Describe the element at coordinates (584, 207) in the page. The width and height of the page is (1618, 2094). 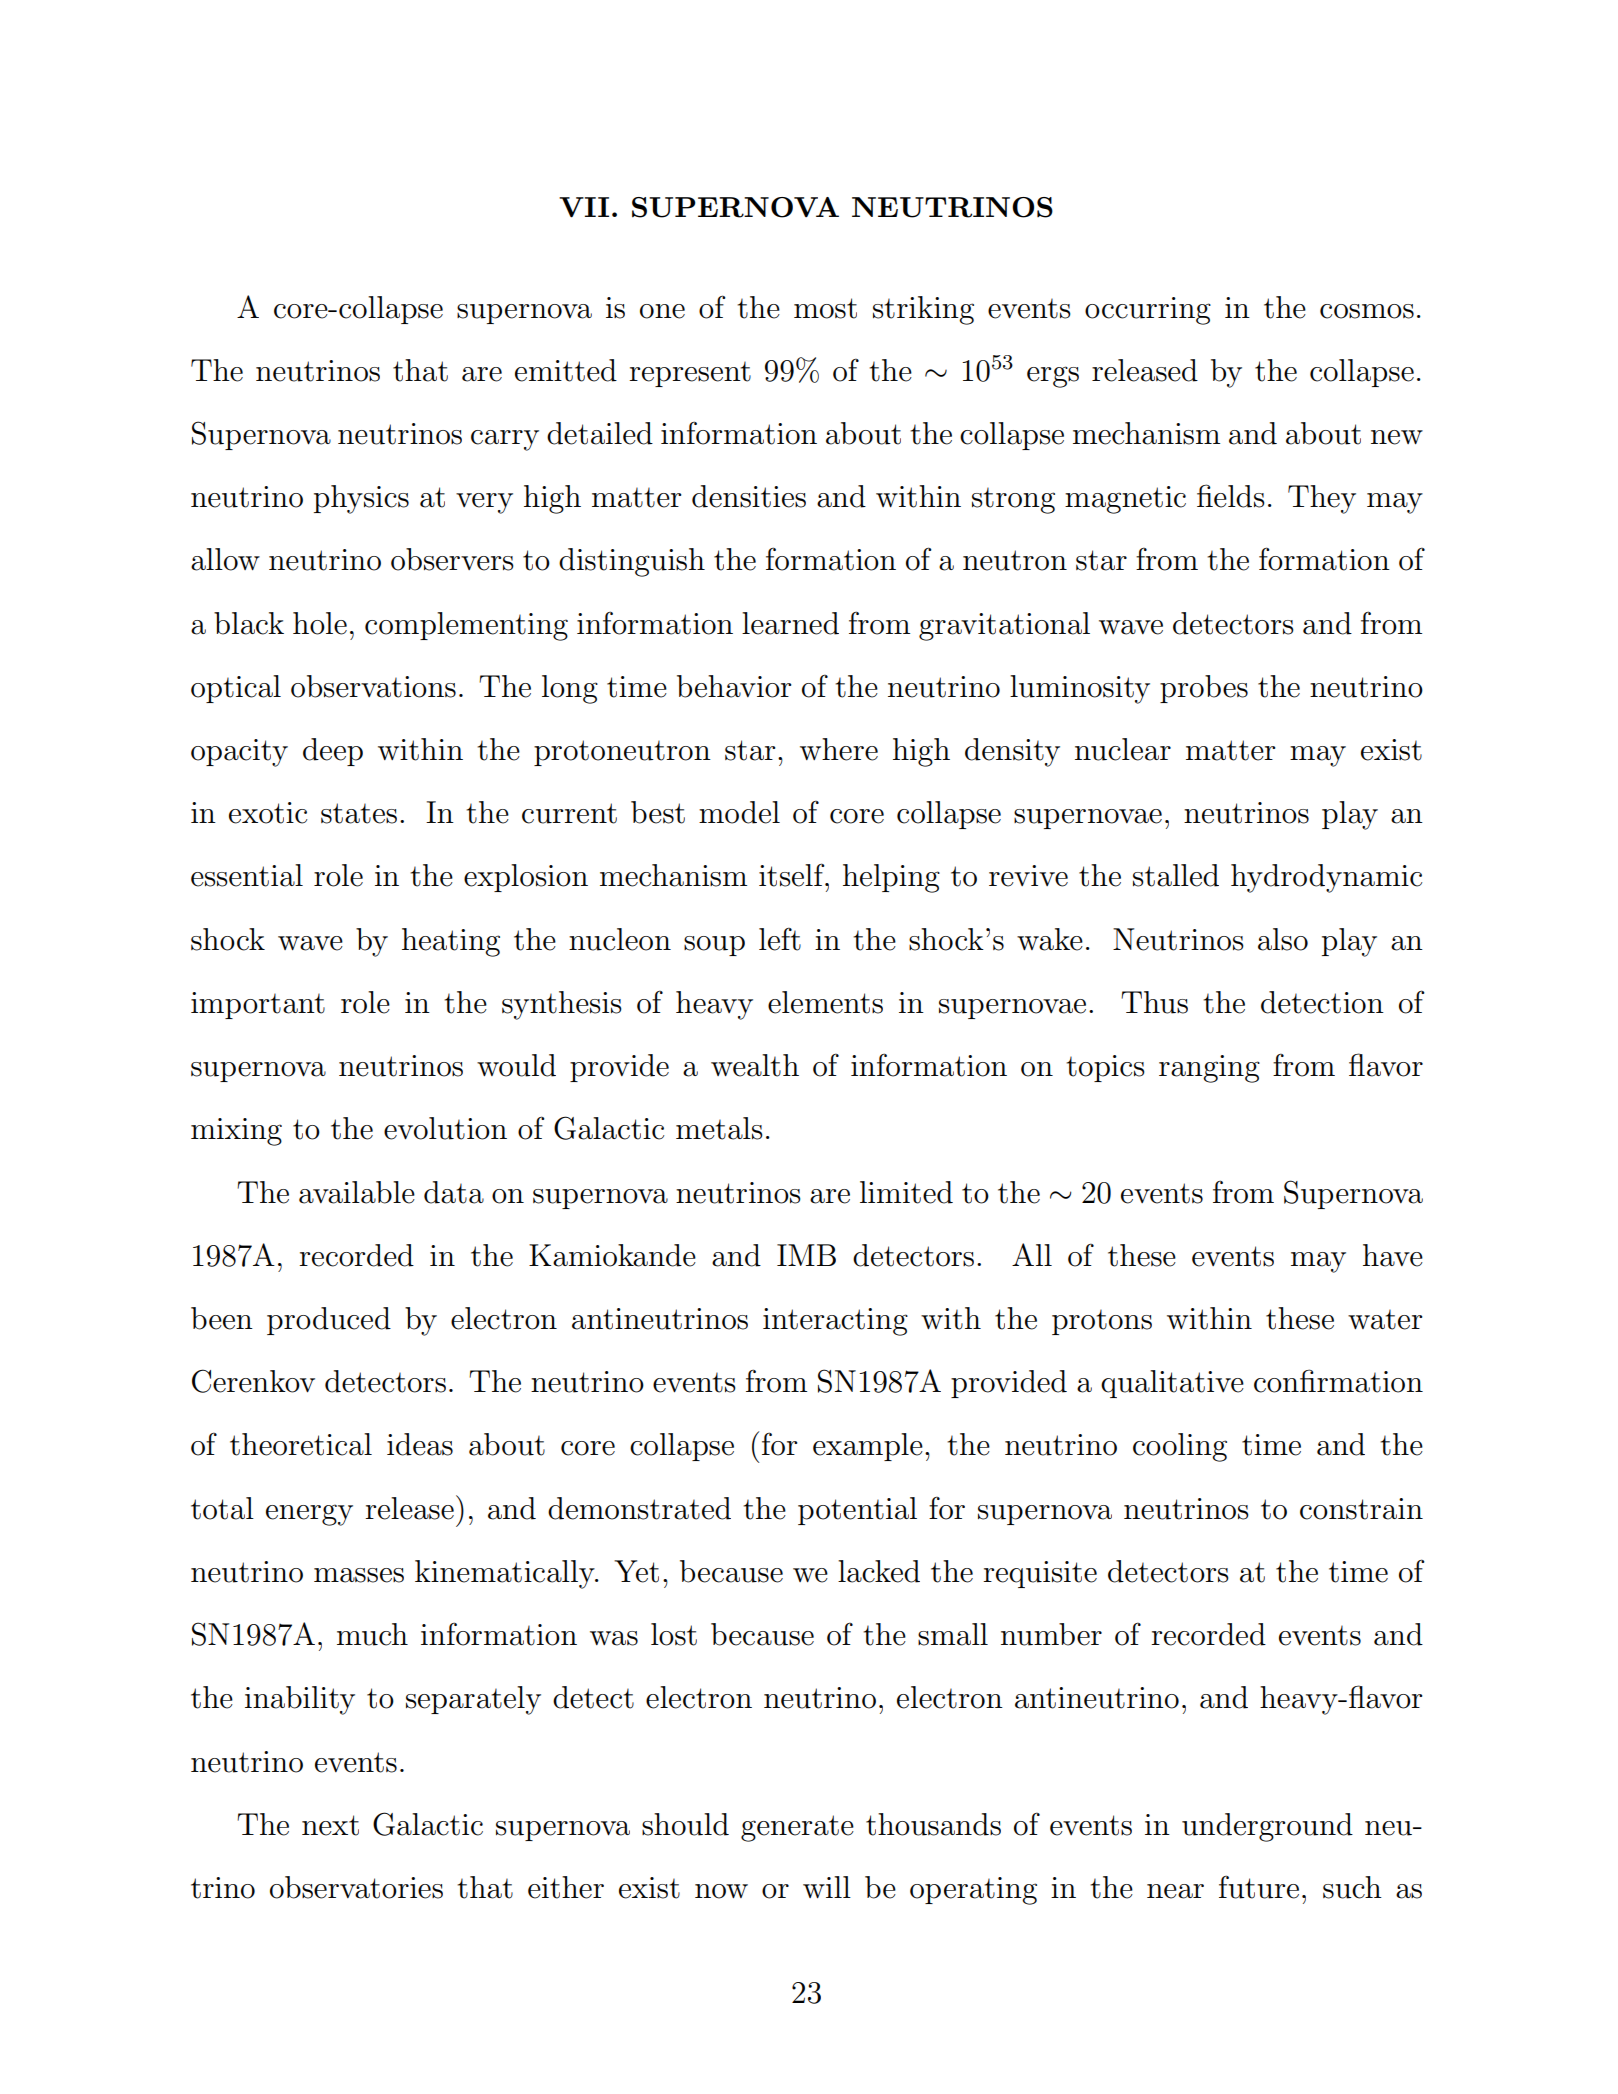
I see `VII` at that location.
